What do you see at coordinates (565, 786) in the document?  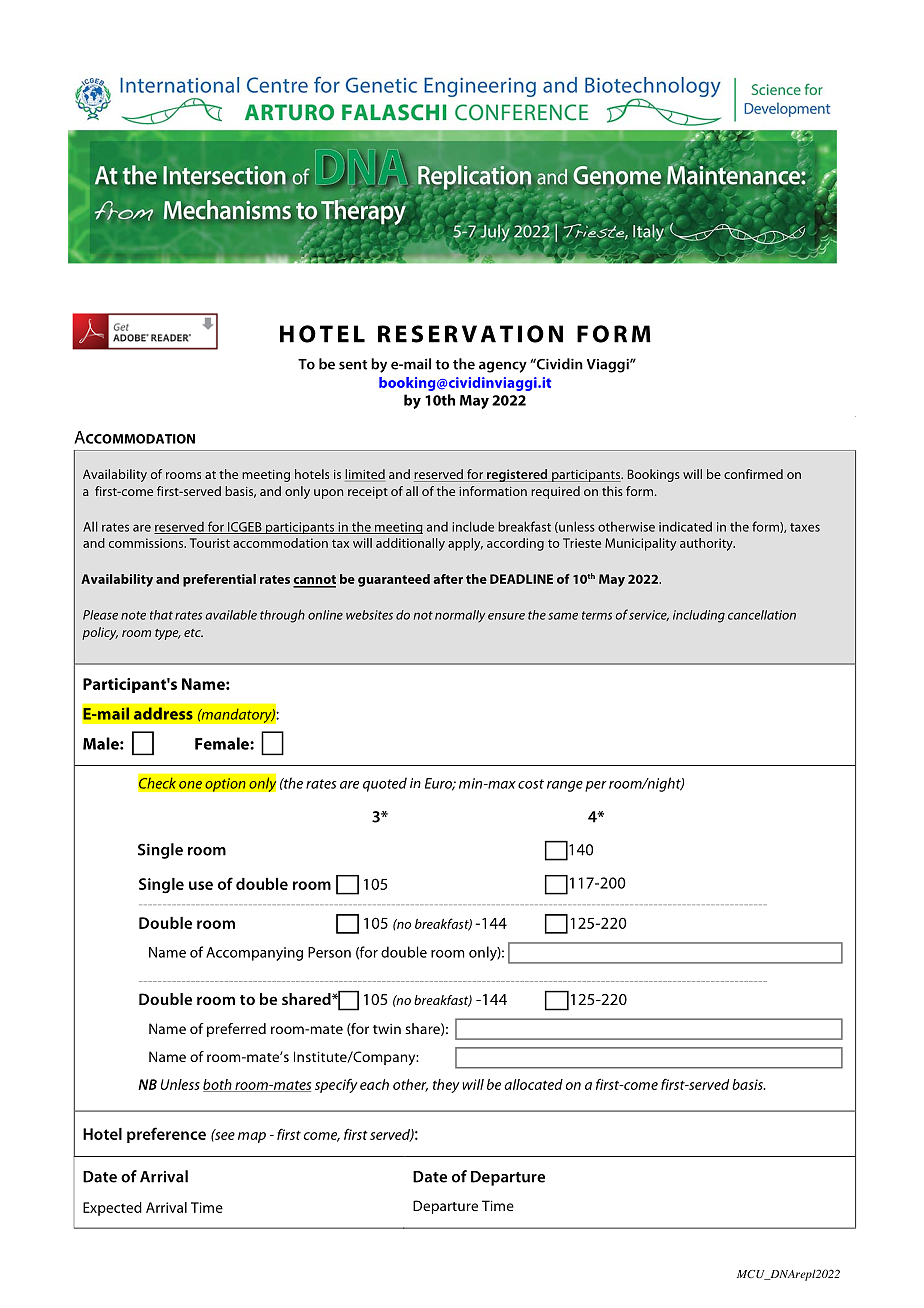 I see `range` at bounding box center [565, 786].
